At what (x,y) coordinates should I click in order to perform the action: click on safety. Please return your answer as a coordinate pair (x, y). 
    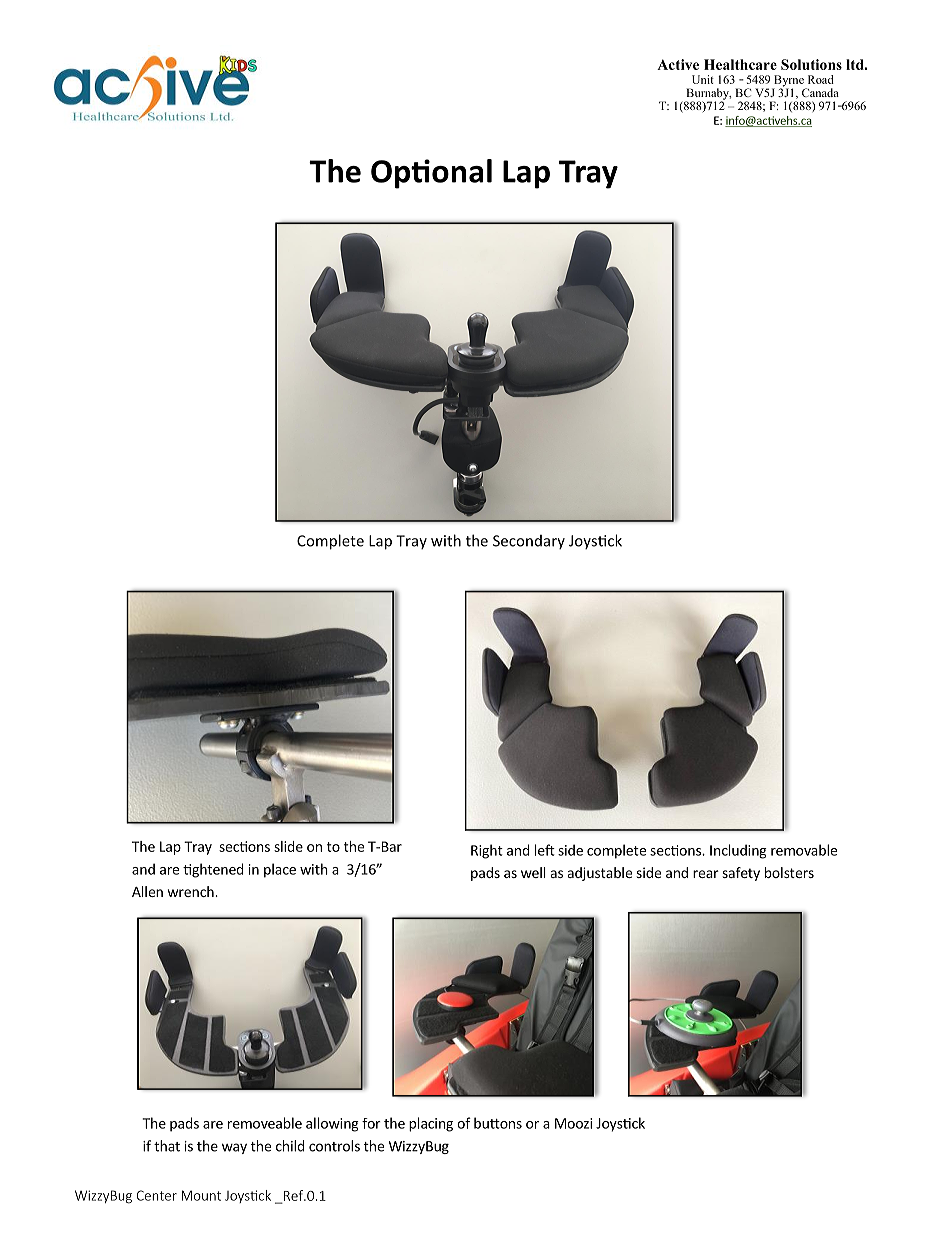
    Looking at the image, I should click on (741, 874).
